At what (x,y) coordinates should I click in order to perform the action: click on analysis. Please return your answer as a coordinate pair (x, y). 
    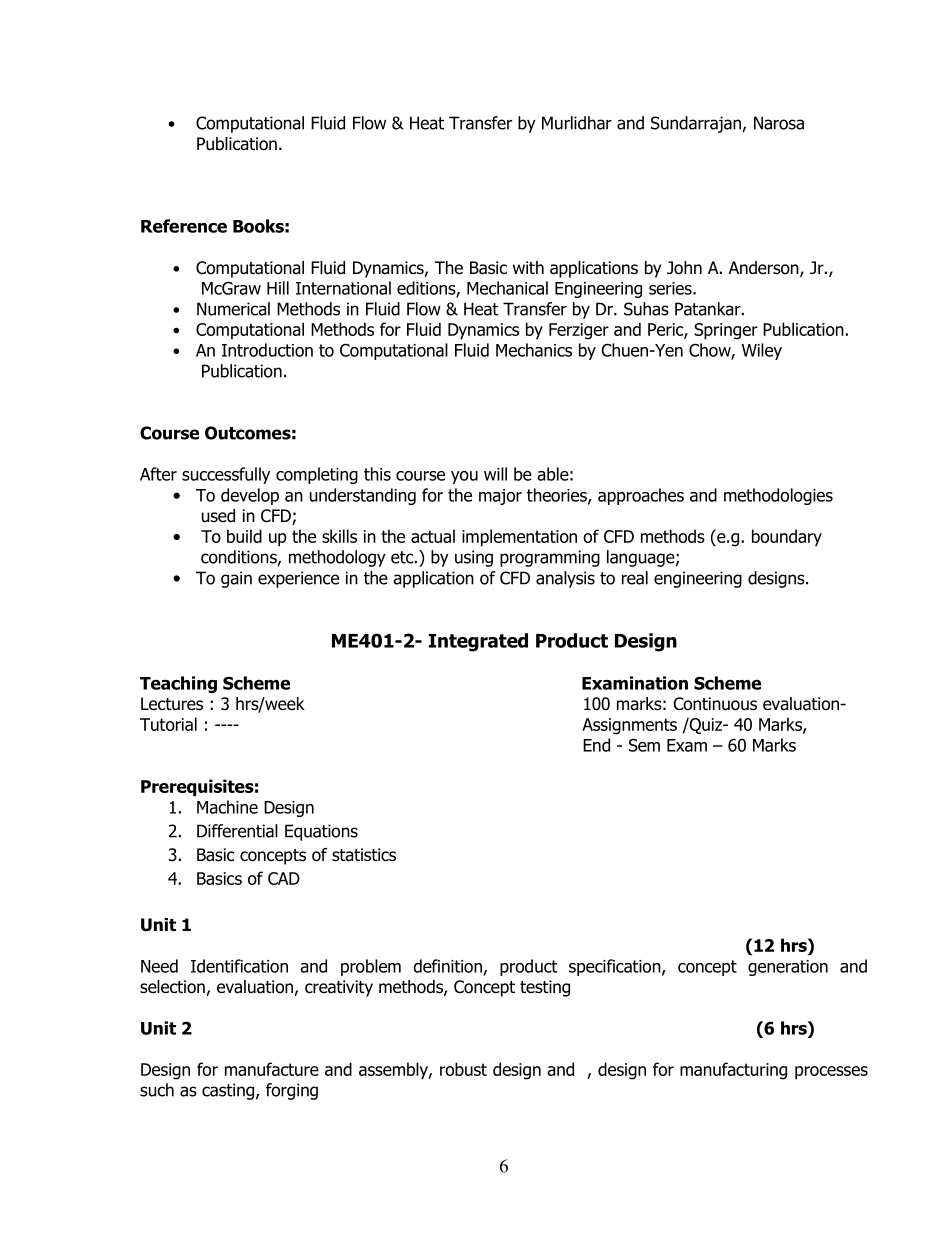
    Looking at the image, I should click on (565, 579).
